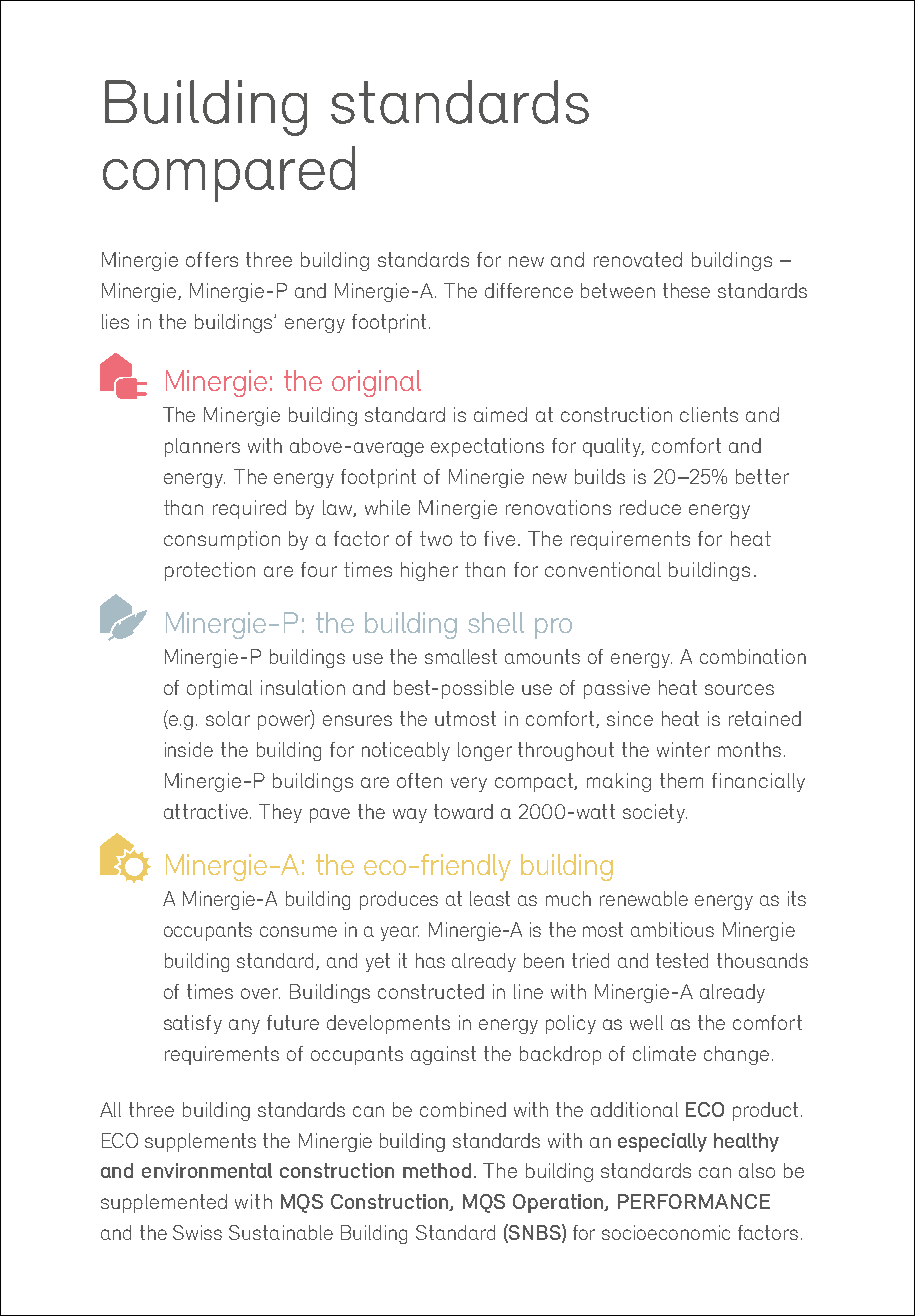 The image size is (915, 1316). I want to click on sources, so click(739, 689).
